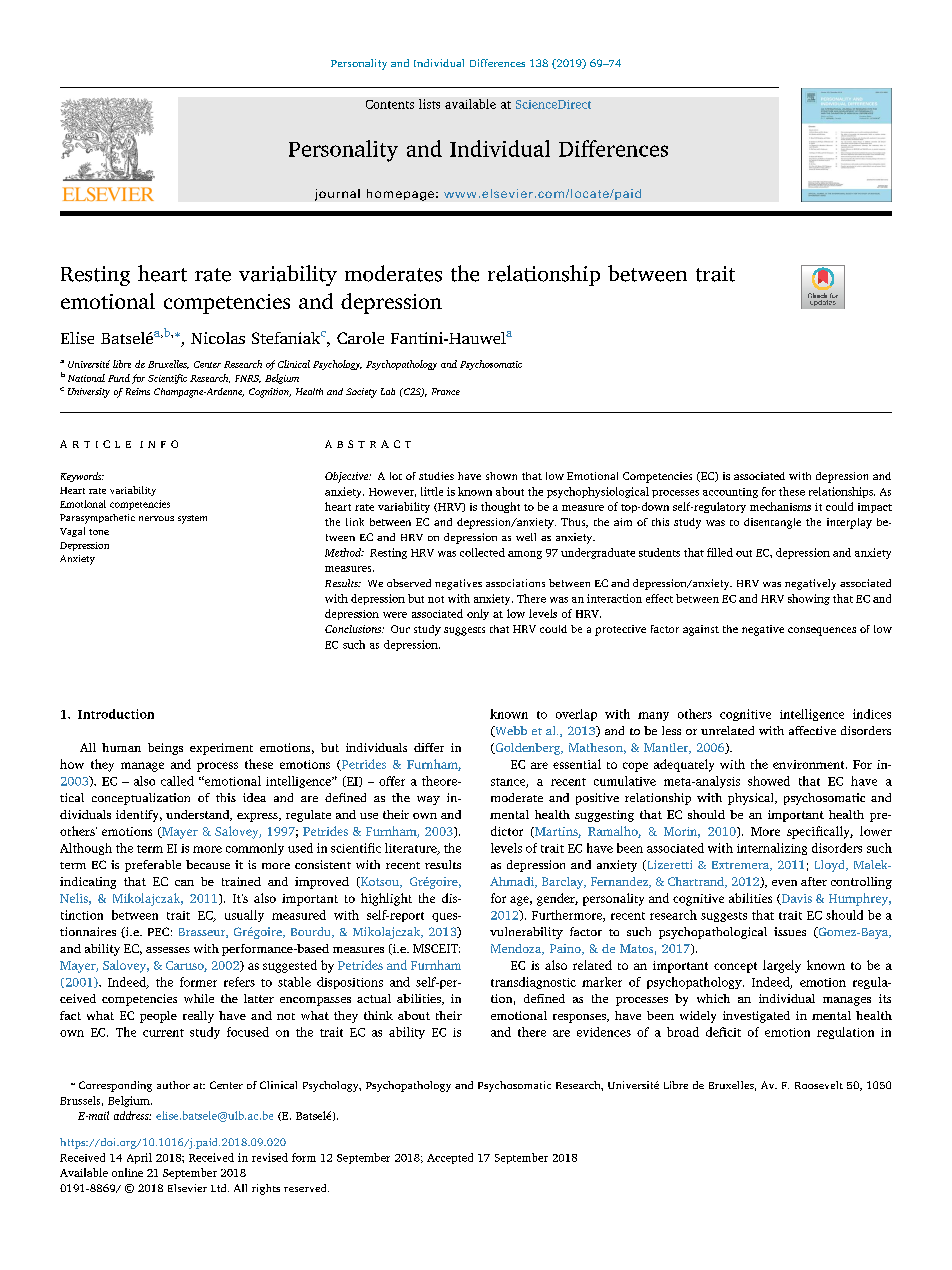 This screenshot has width=952, height=1270. Describe the element at coordinates (429, 104) in the screenshot. I see `lists` at that location.
